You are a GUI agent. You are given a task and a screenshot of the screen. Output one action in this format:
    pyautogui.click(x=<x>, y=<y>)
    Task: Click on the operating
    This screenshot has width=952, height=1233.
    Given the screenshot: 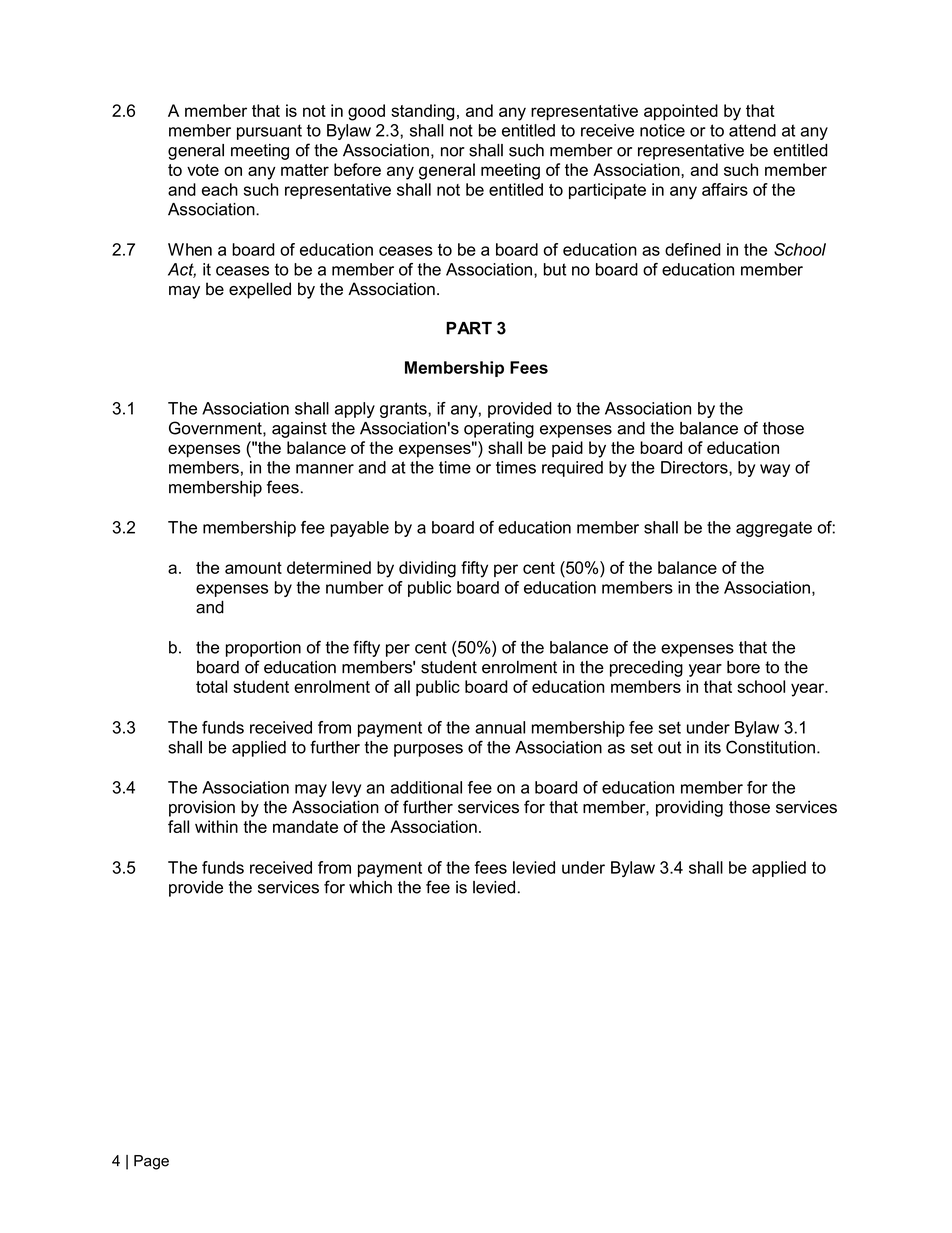 What is the action you would take?
    pyautogui.click(x=499, y=430)
